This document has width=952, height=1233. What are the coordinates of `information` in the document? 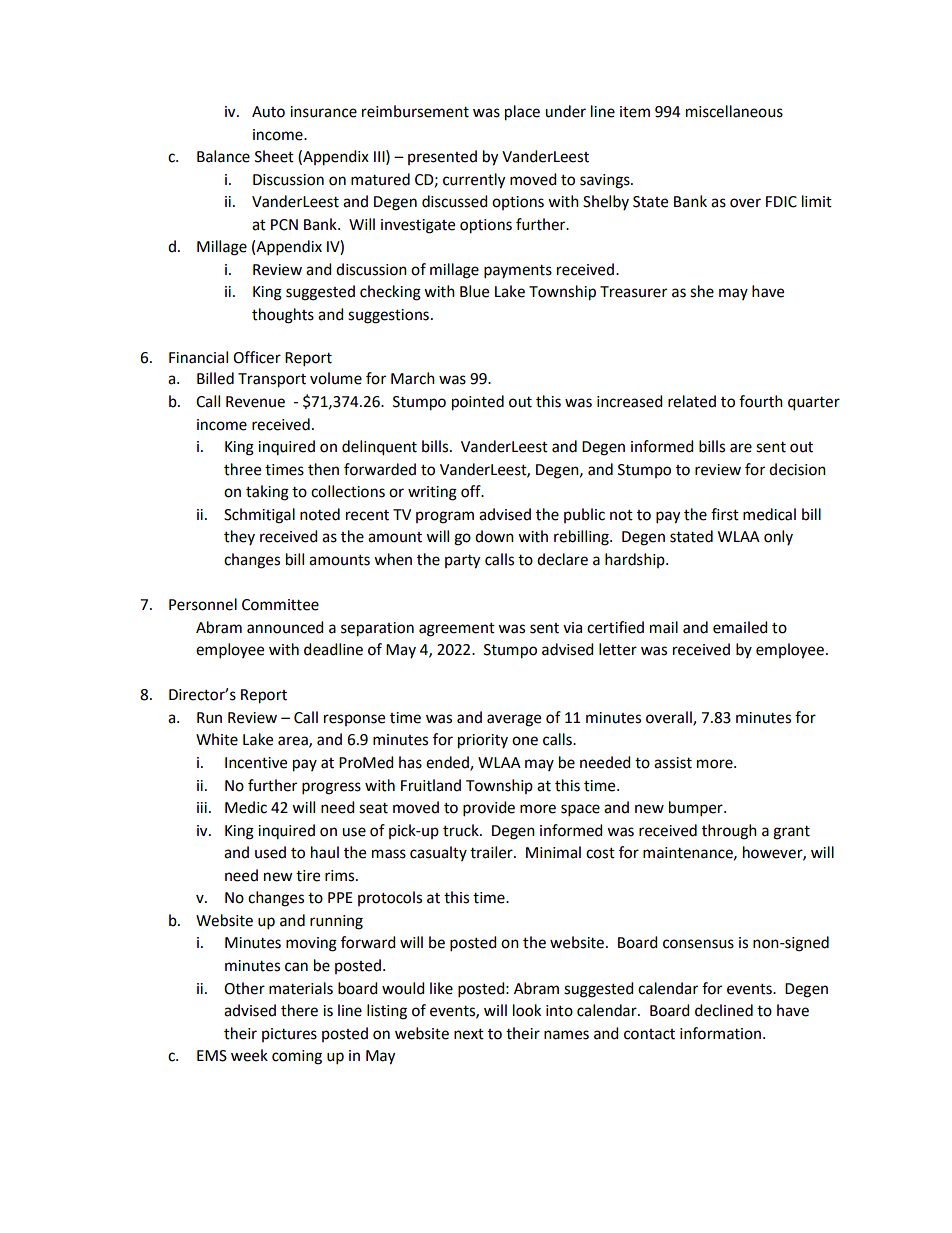 It's located at (720, 1033).
